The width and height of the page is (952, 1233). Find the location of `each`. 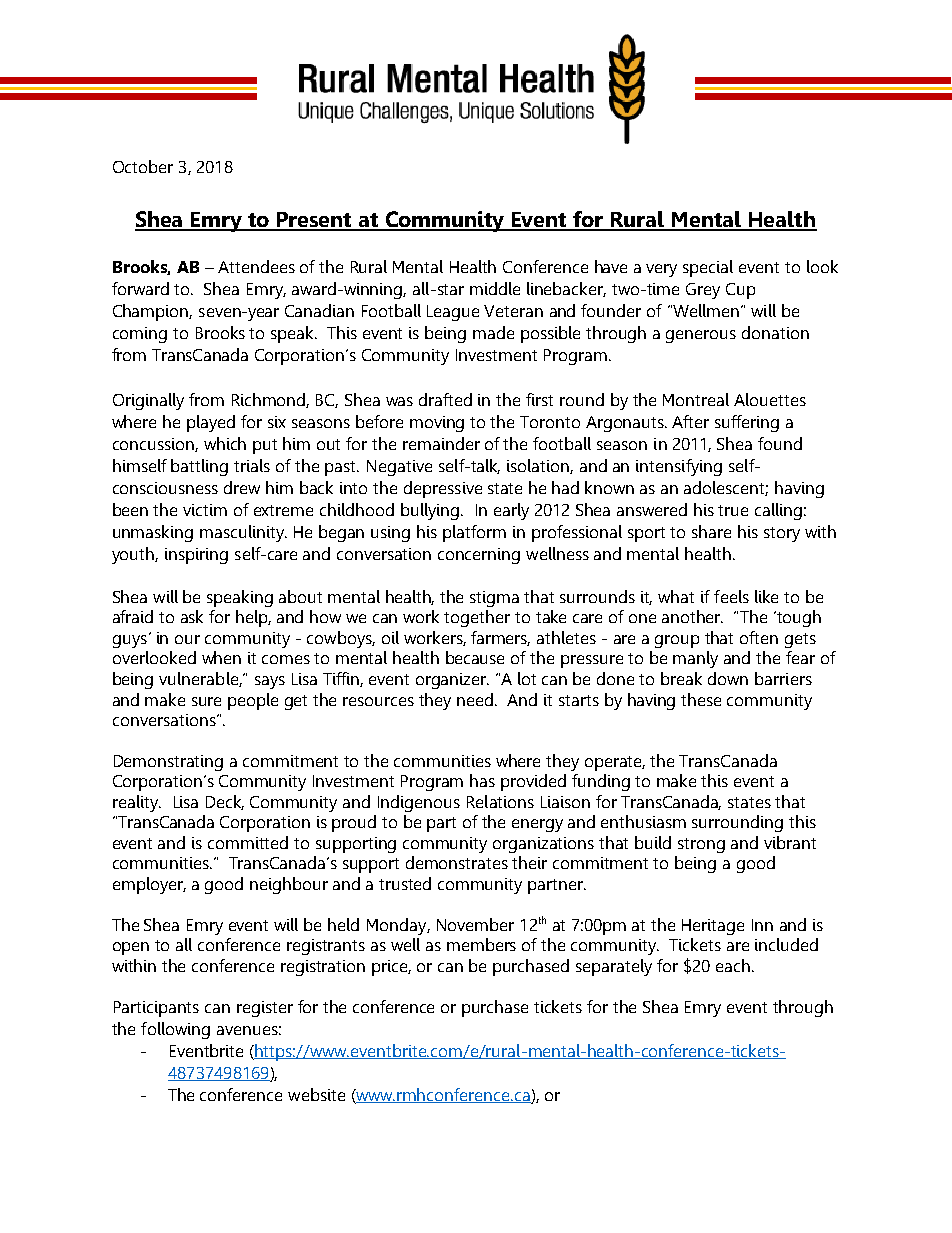

each is located at coordinates (733, 965).
